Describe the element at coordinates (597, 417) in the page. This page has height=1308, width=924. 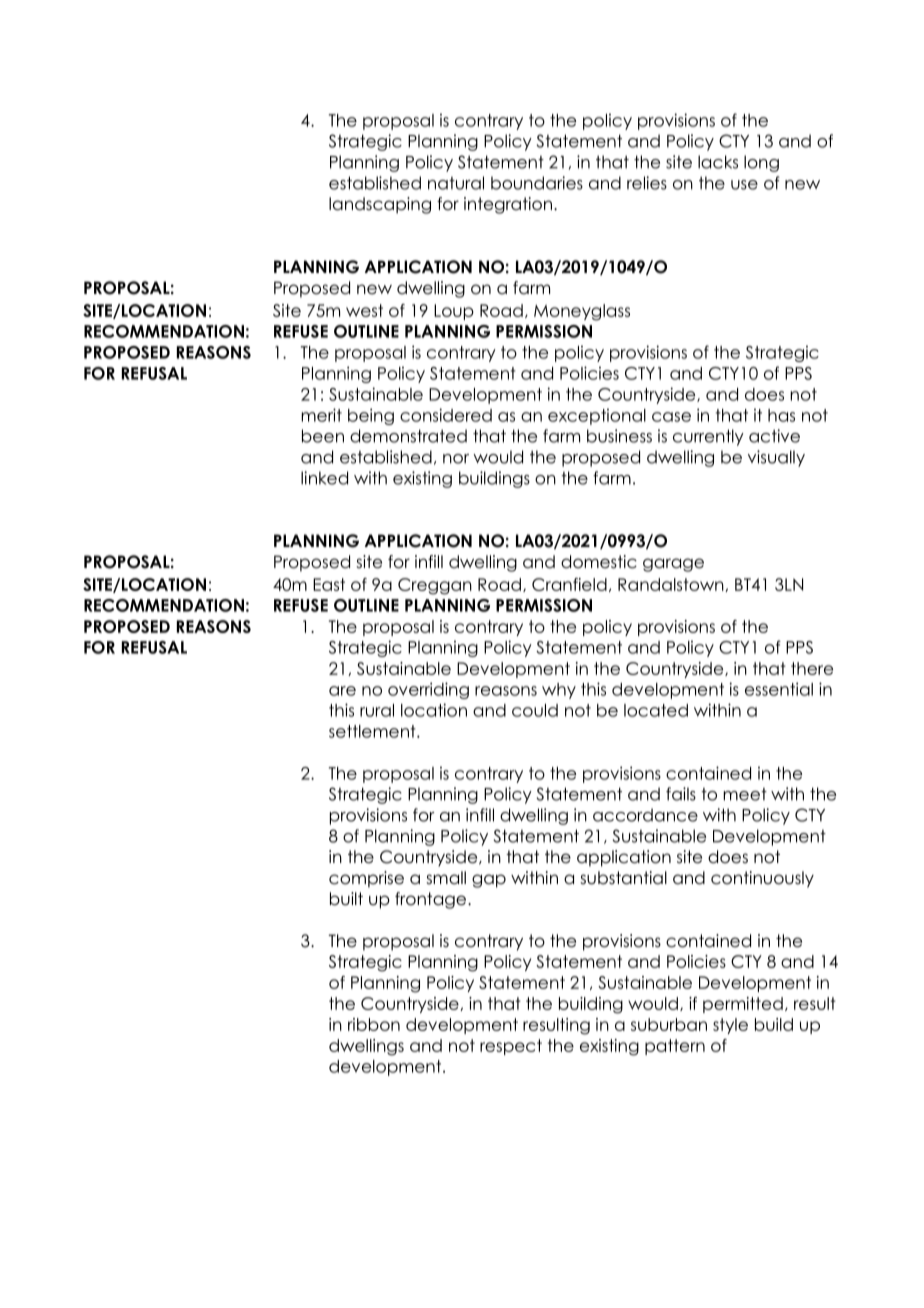
I see `exceptional` at that location.
